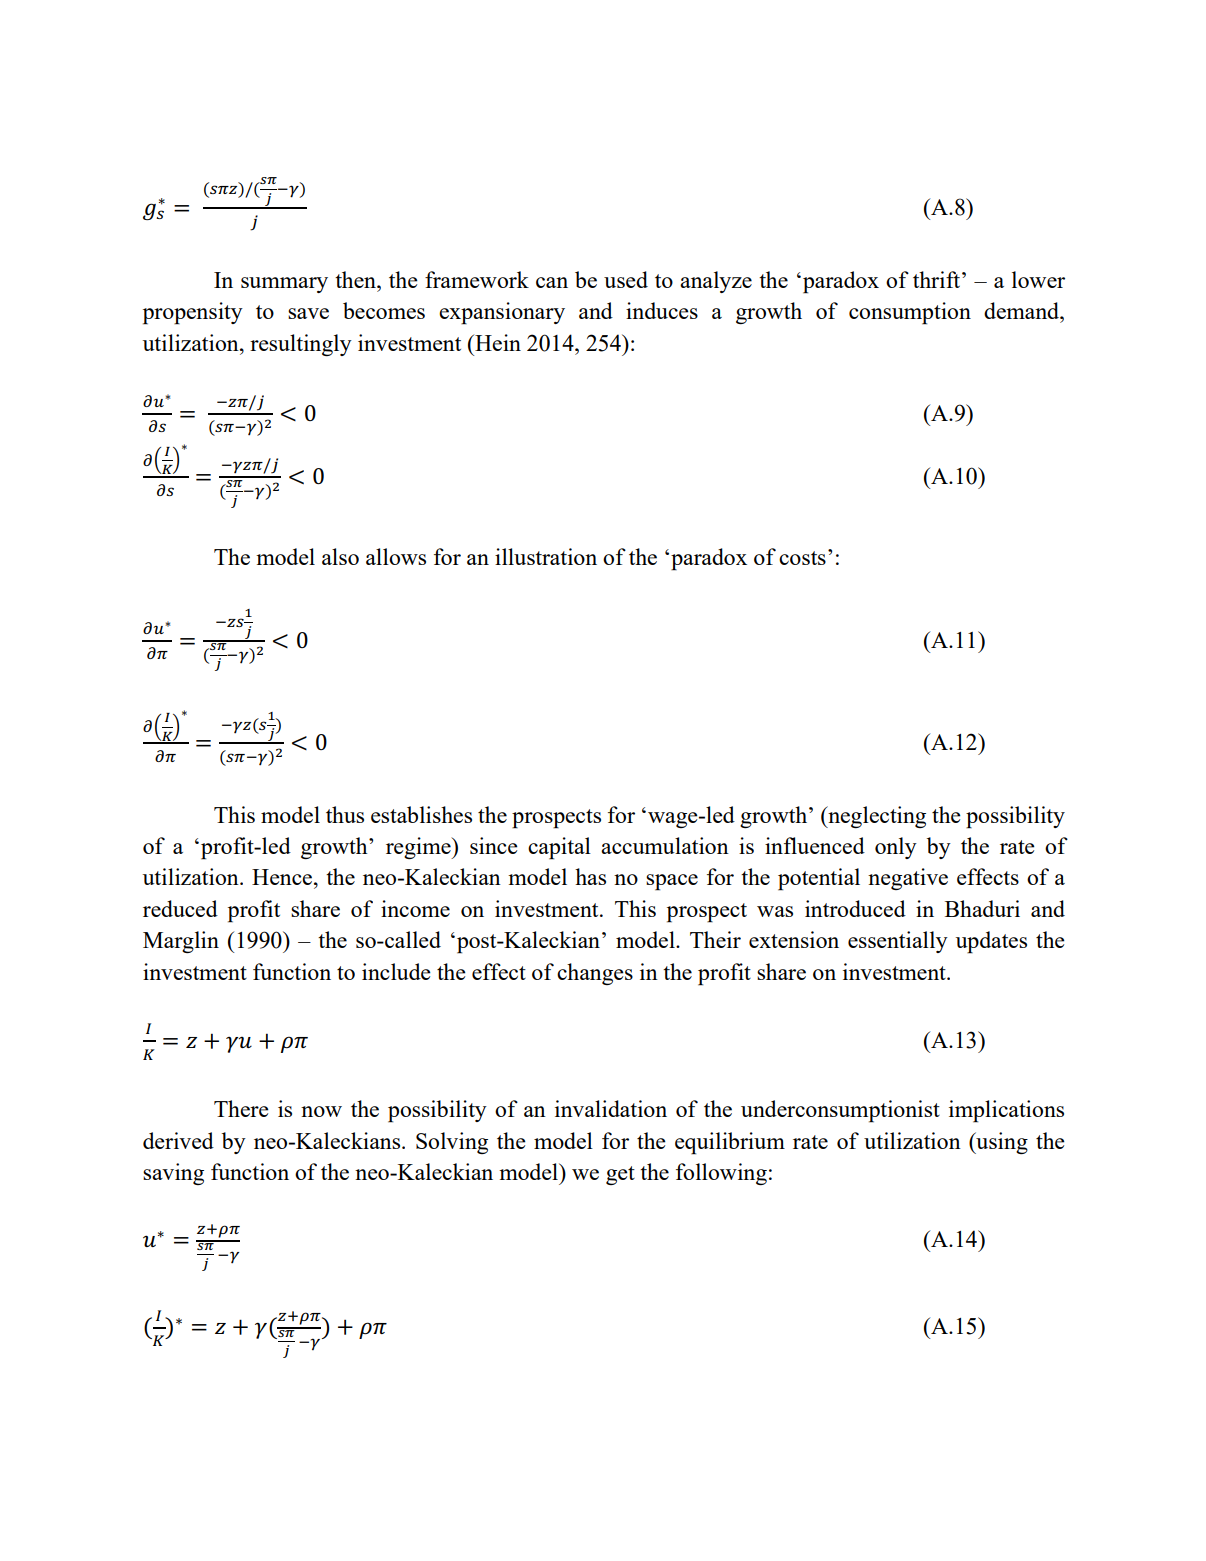 This screenshot has width=1206, height=1561. Describe the element at coordinates (876, 817) in the screenshot. I see `neglecting` at that location.
